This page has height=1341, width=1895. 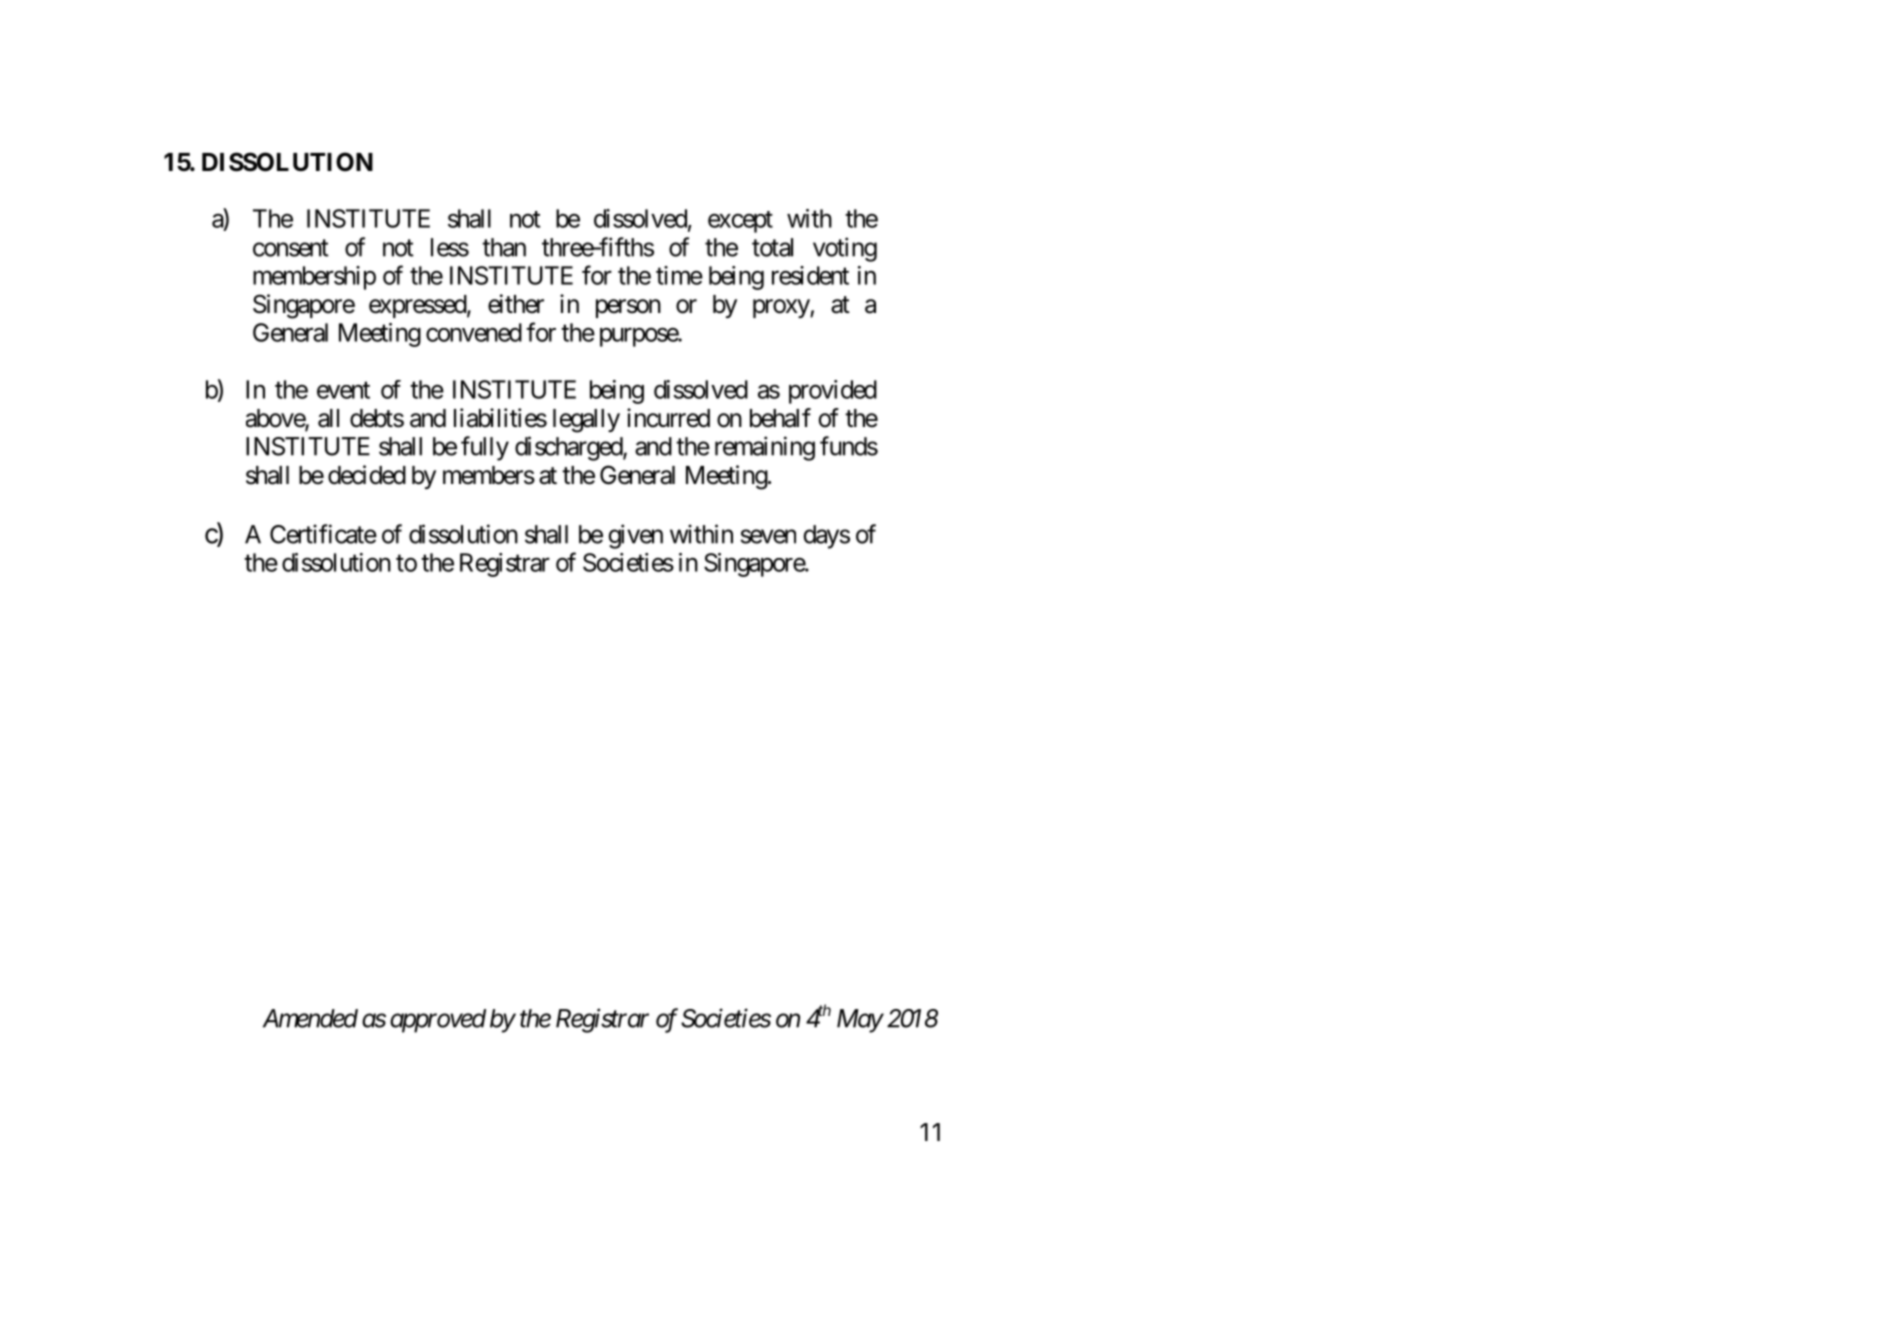 What do you see at coordinates (586, 421) in the page?
I see `legally` at bounding box center [586, 421].
